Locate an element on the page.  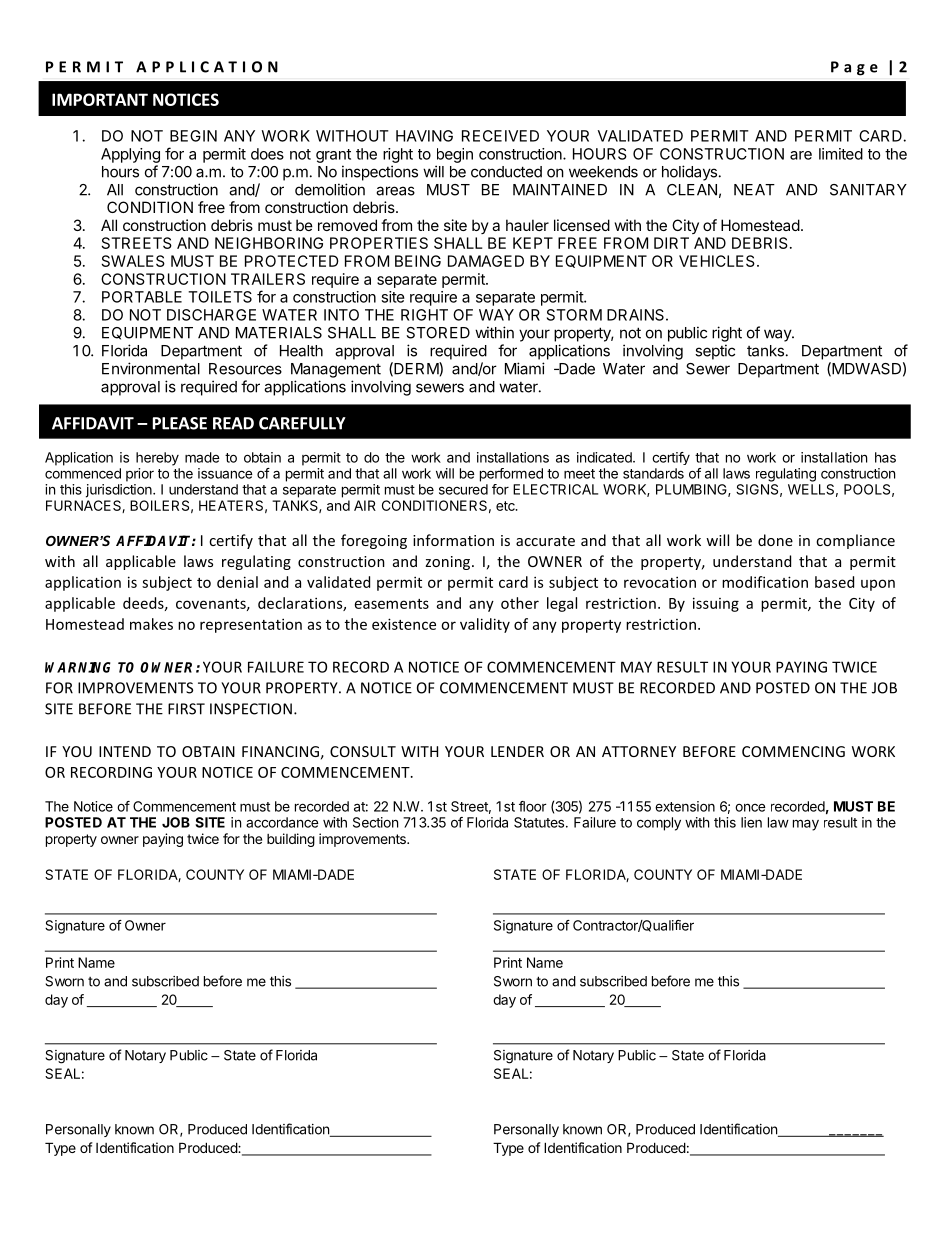
hereby is located at coordinates (157, 459).
